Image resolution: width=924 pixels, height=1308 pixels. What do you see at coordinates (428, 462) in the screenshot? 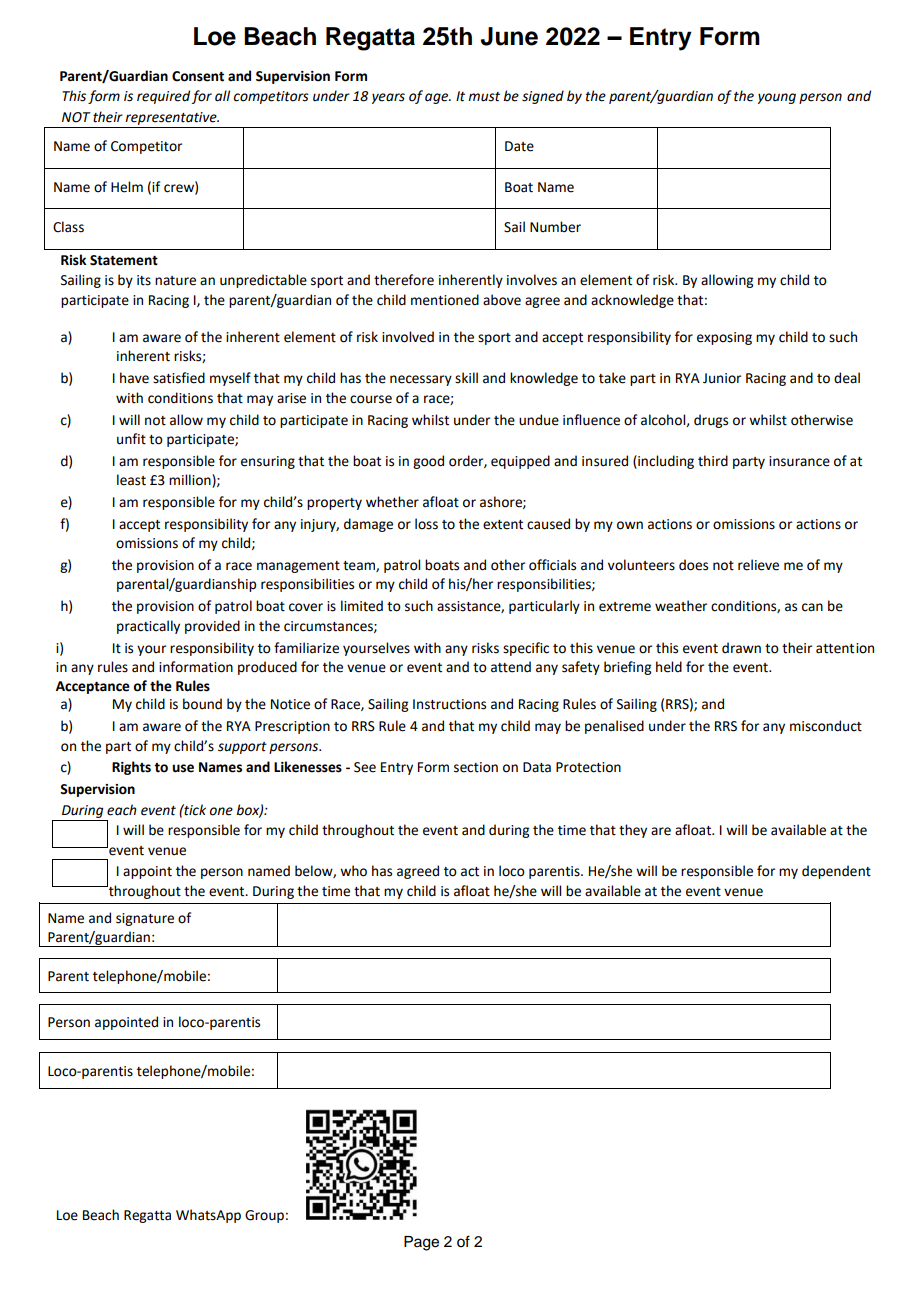
I see `good` at bounding box center [428, 462].
